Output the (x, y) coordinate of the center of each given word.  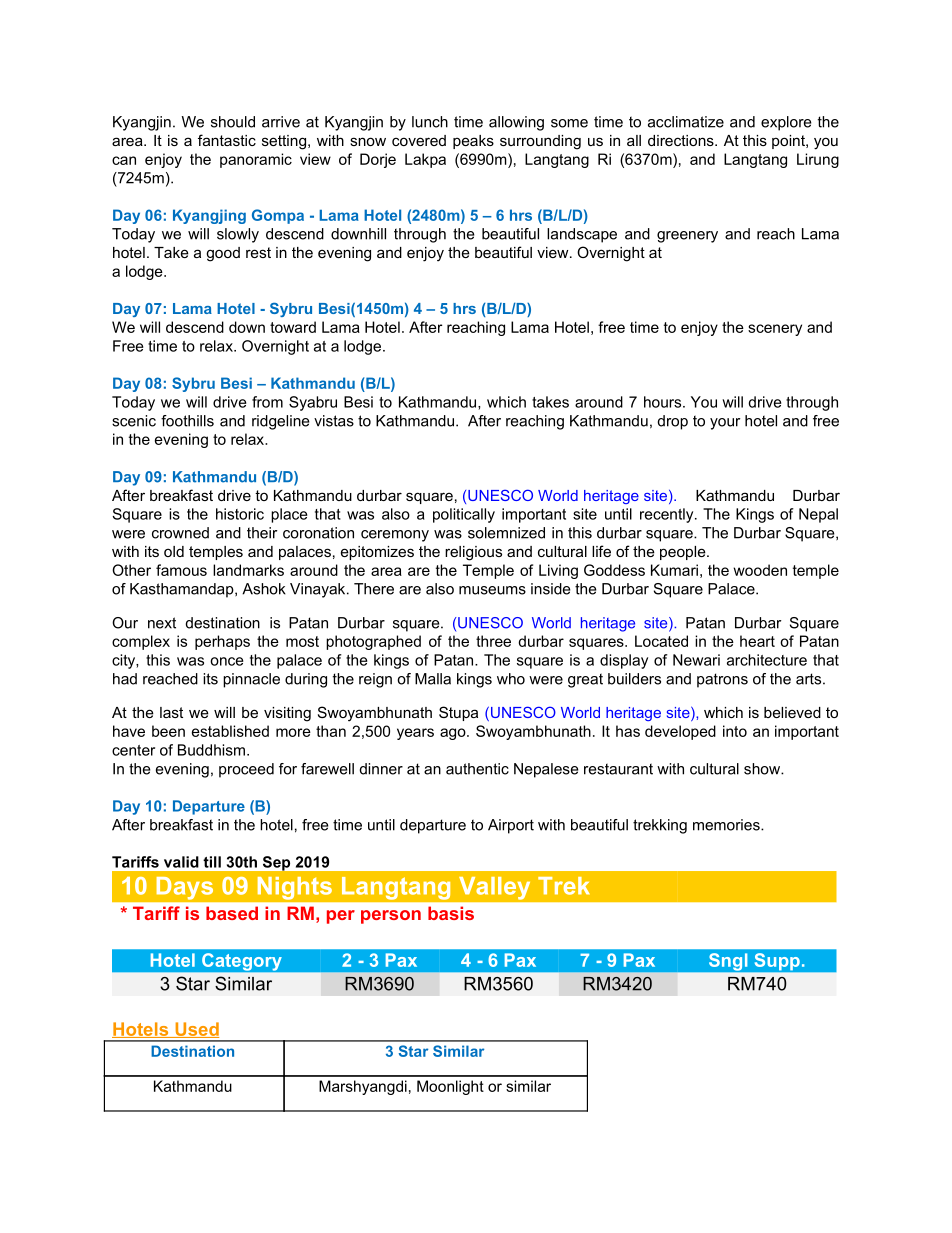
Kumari (674, 570)
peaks (473, 142)
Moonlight (450, 1087)
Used (196, 1030)
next (162, 623)
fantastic (227, 140)
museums (492, 590)
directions (682, 140)
